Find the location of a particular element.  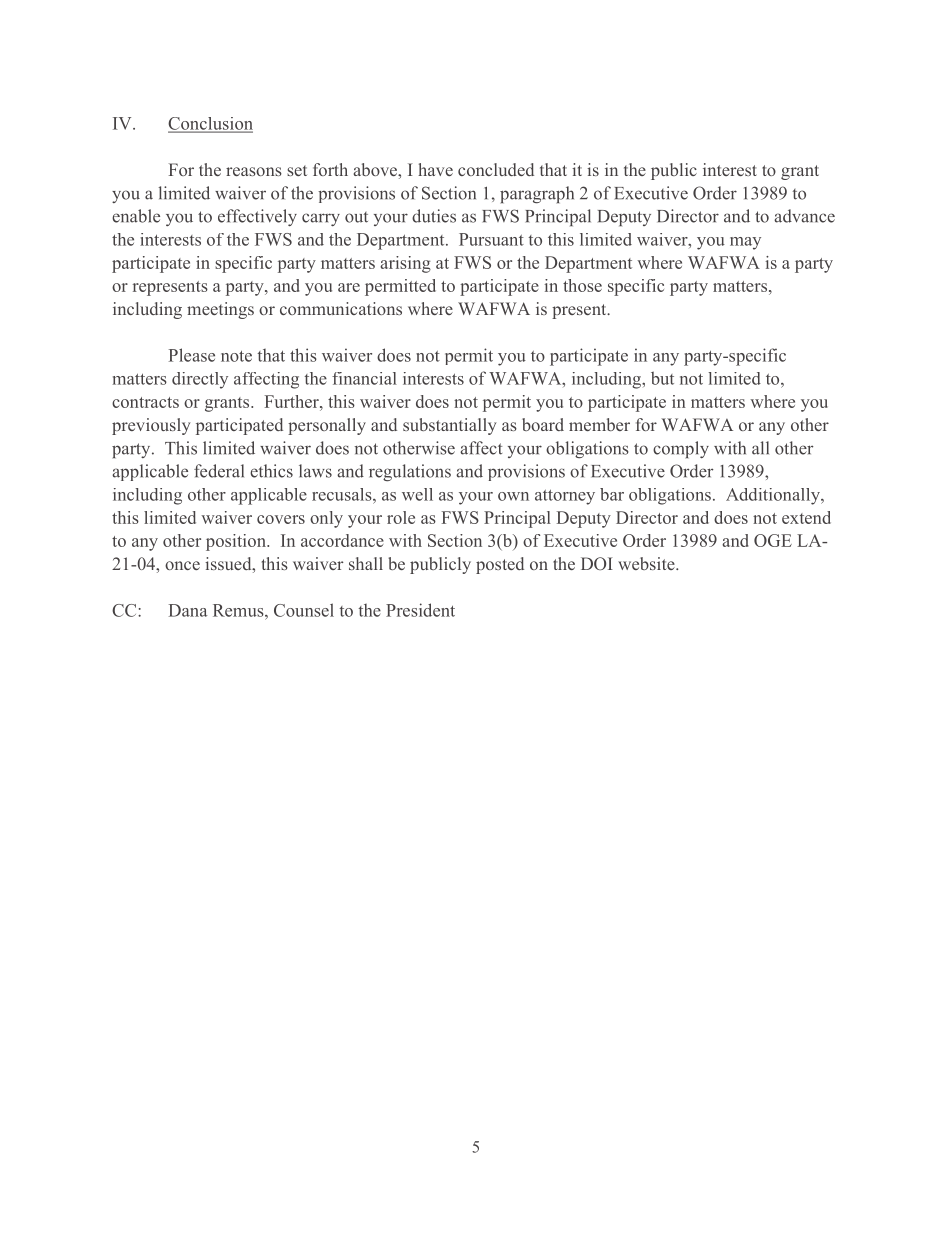

note is located at coordinates (236, 356).
